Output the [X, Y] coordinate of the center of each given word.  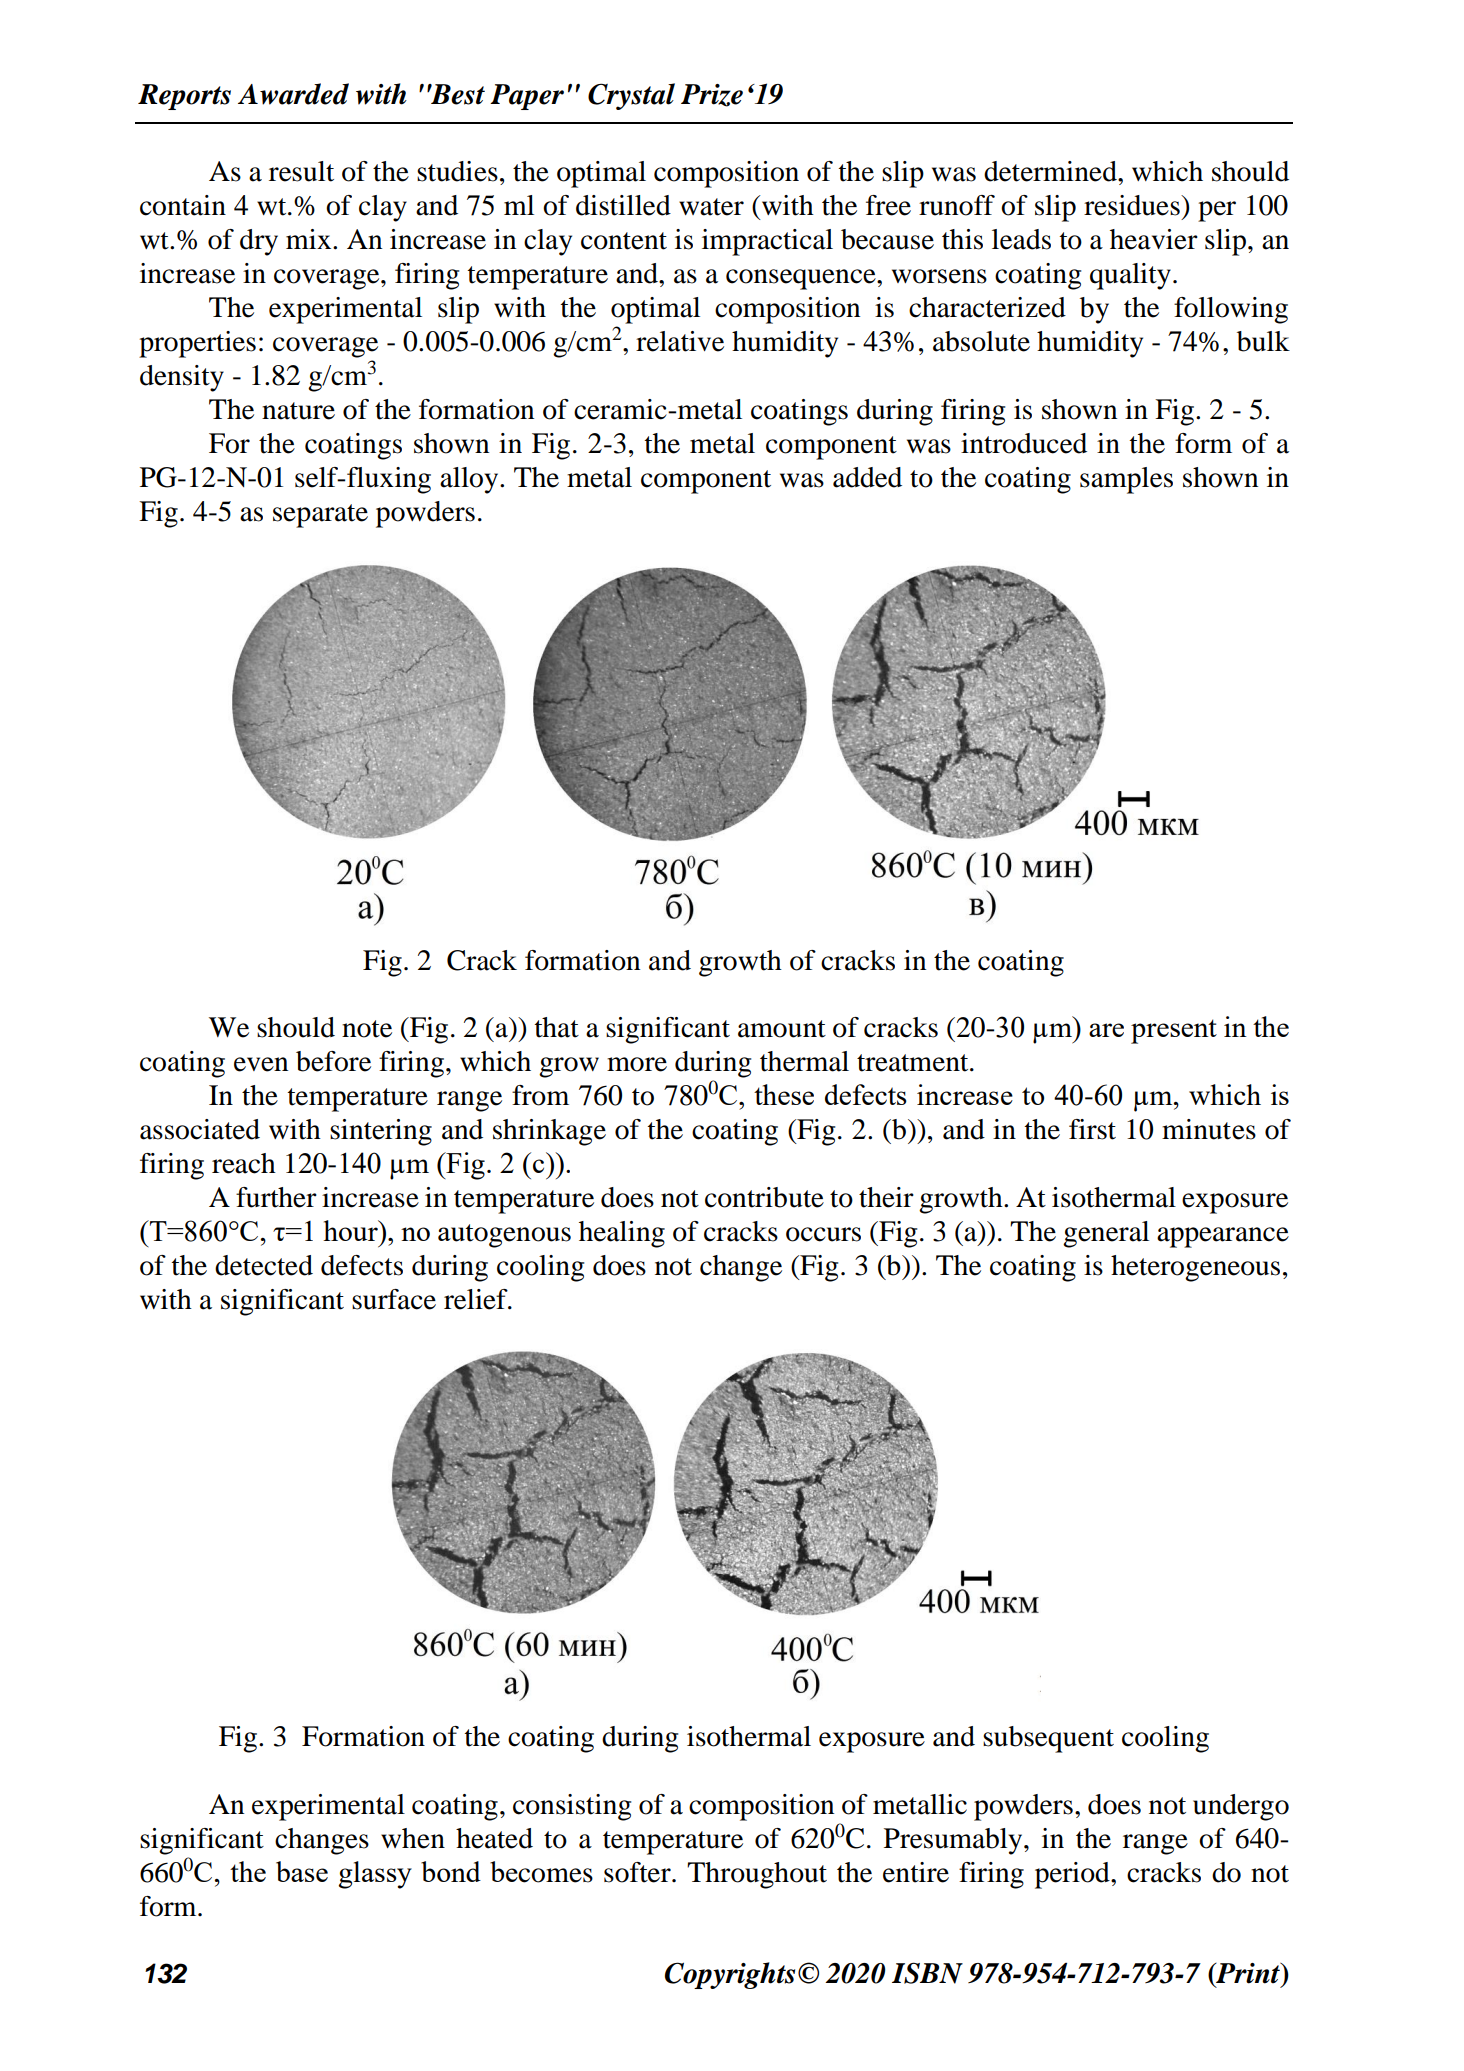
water [711, 207]
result [301, 171]
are [1106, 1030]
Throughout [757, 1875]
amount [782, 1029]
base [302, 1871]
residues [1133, 205]
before [333, 1061]
